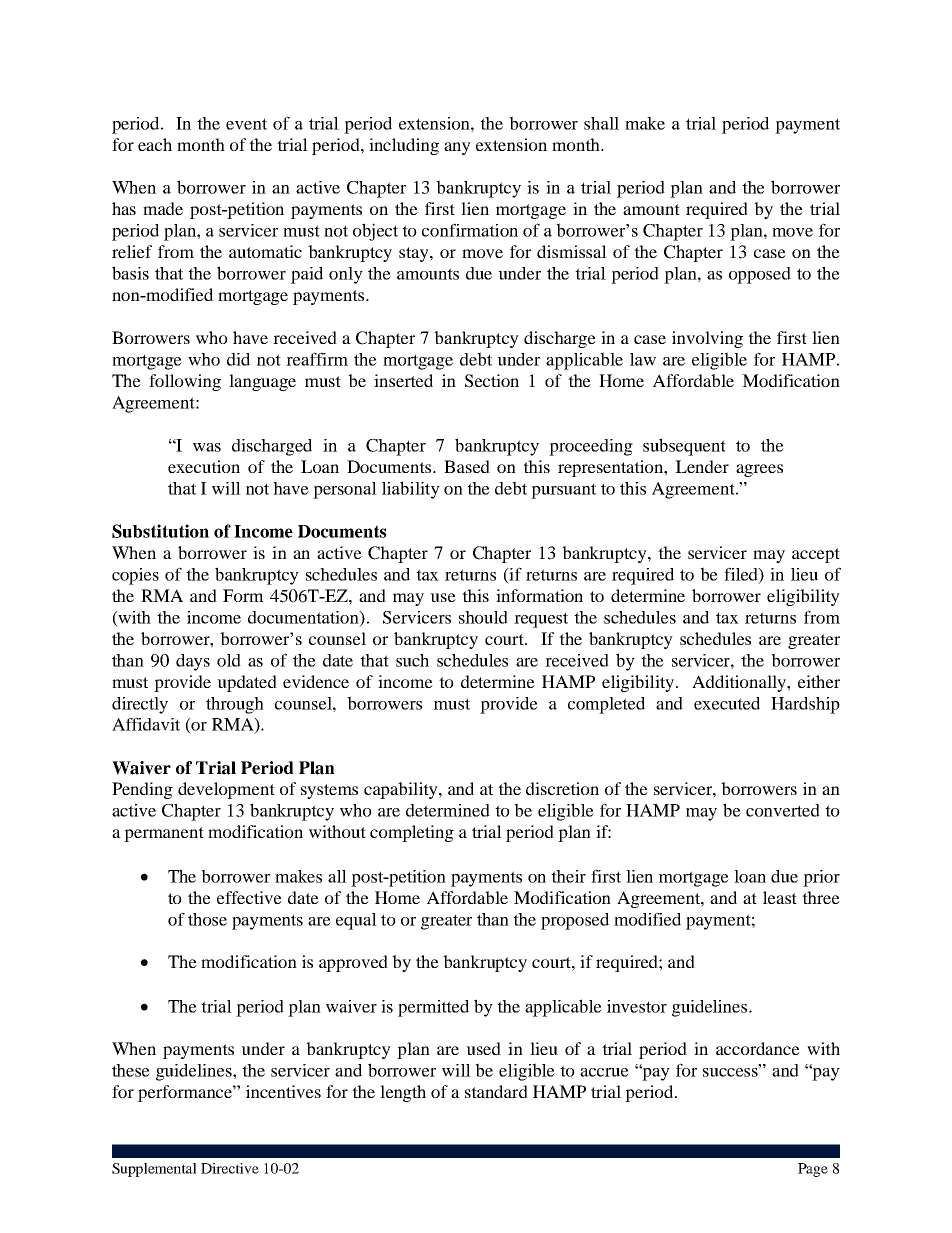  What do you see at coordinates (457, 148) in the document?
I see `any` at bounding box center [457, 148].
